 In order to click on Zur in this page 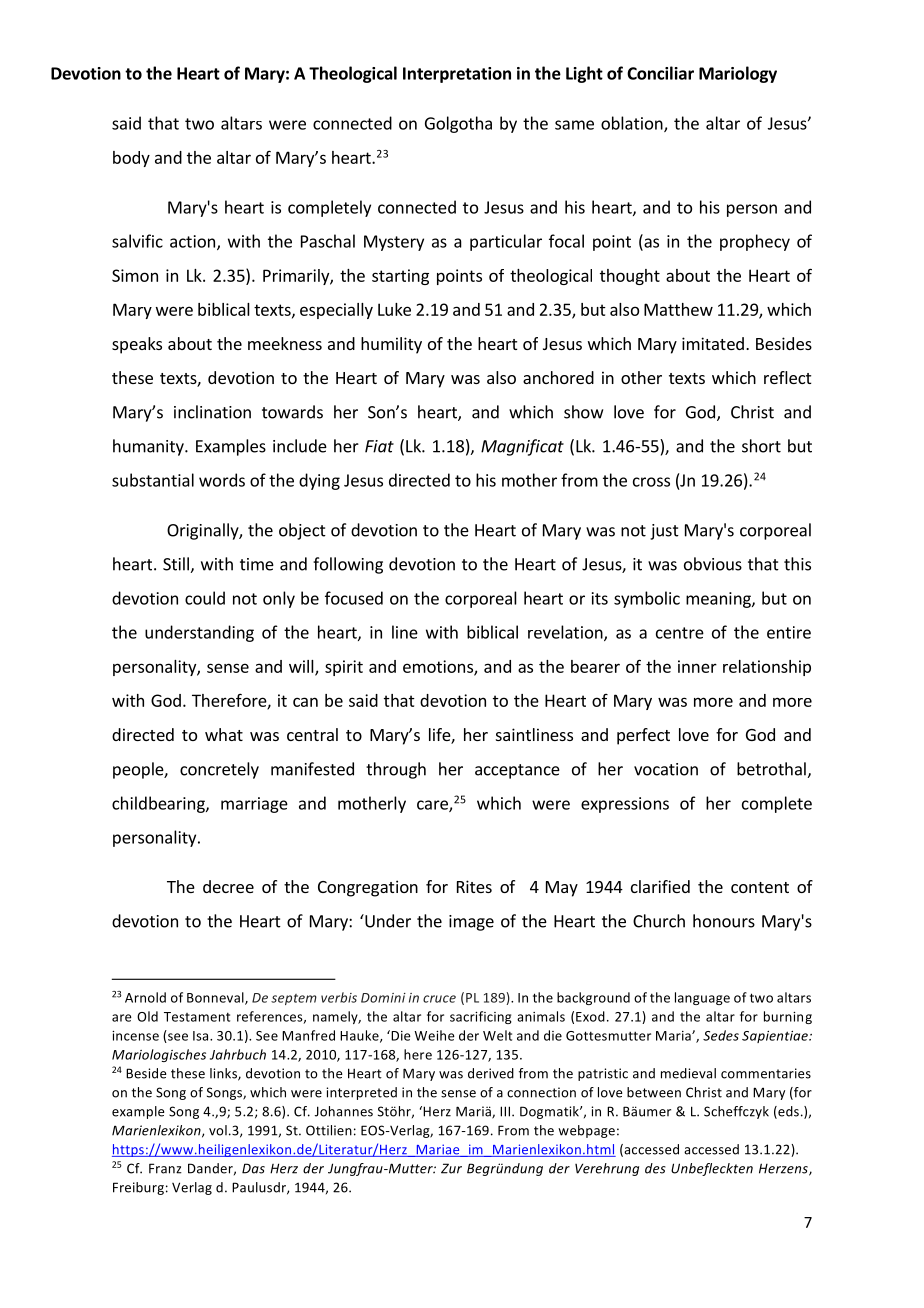, I will do `click(451, 1168)`.
